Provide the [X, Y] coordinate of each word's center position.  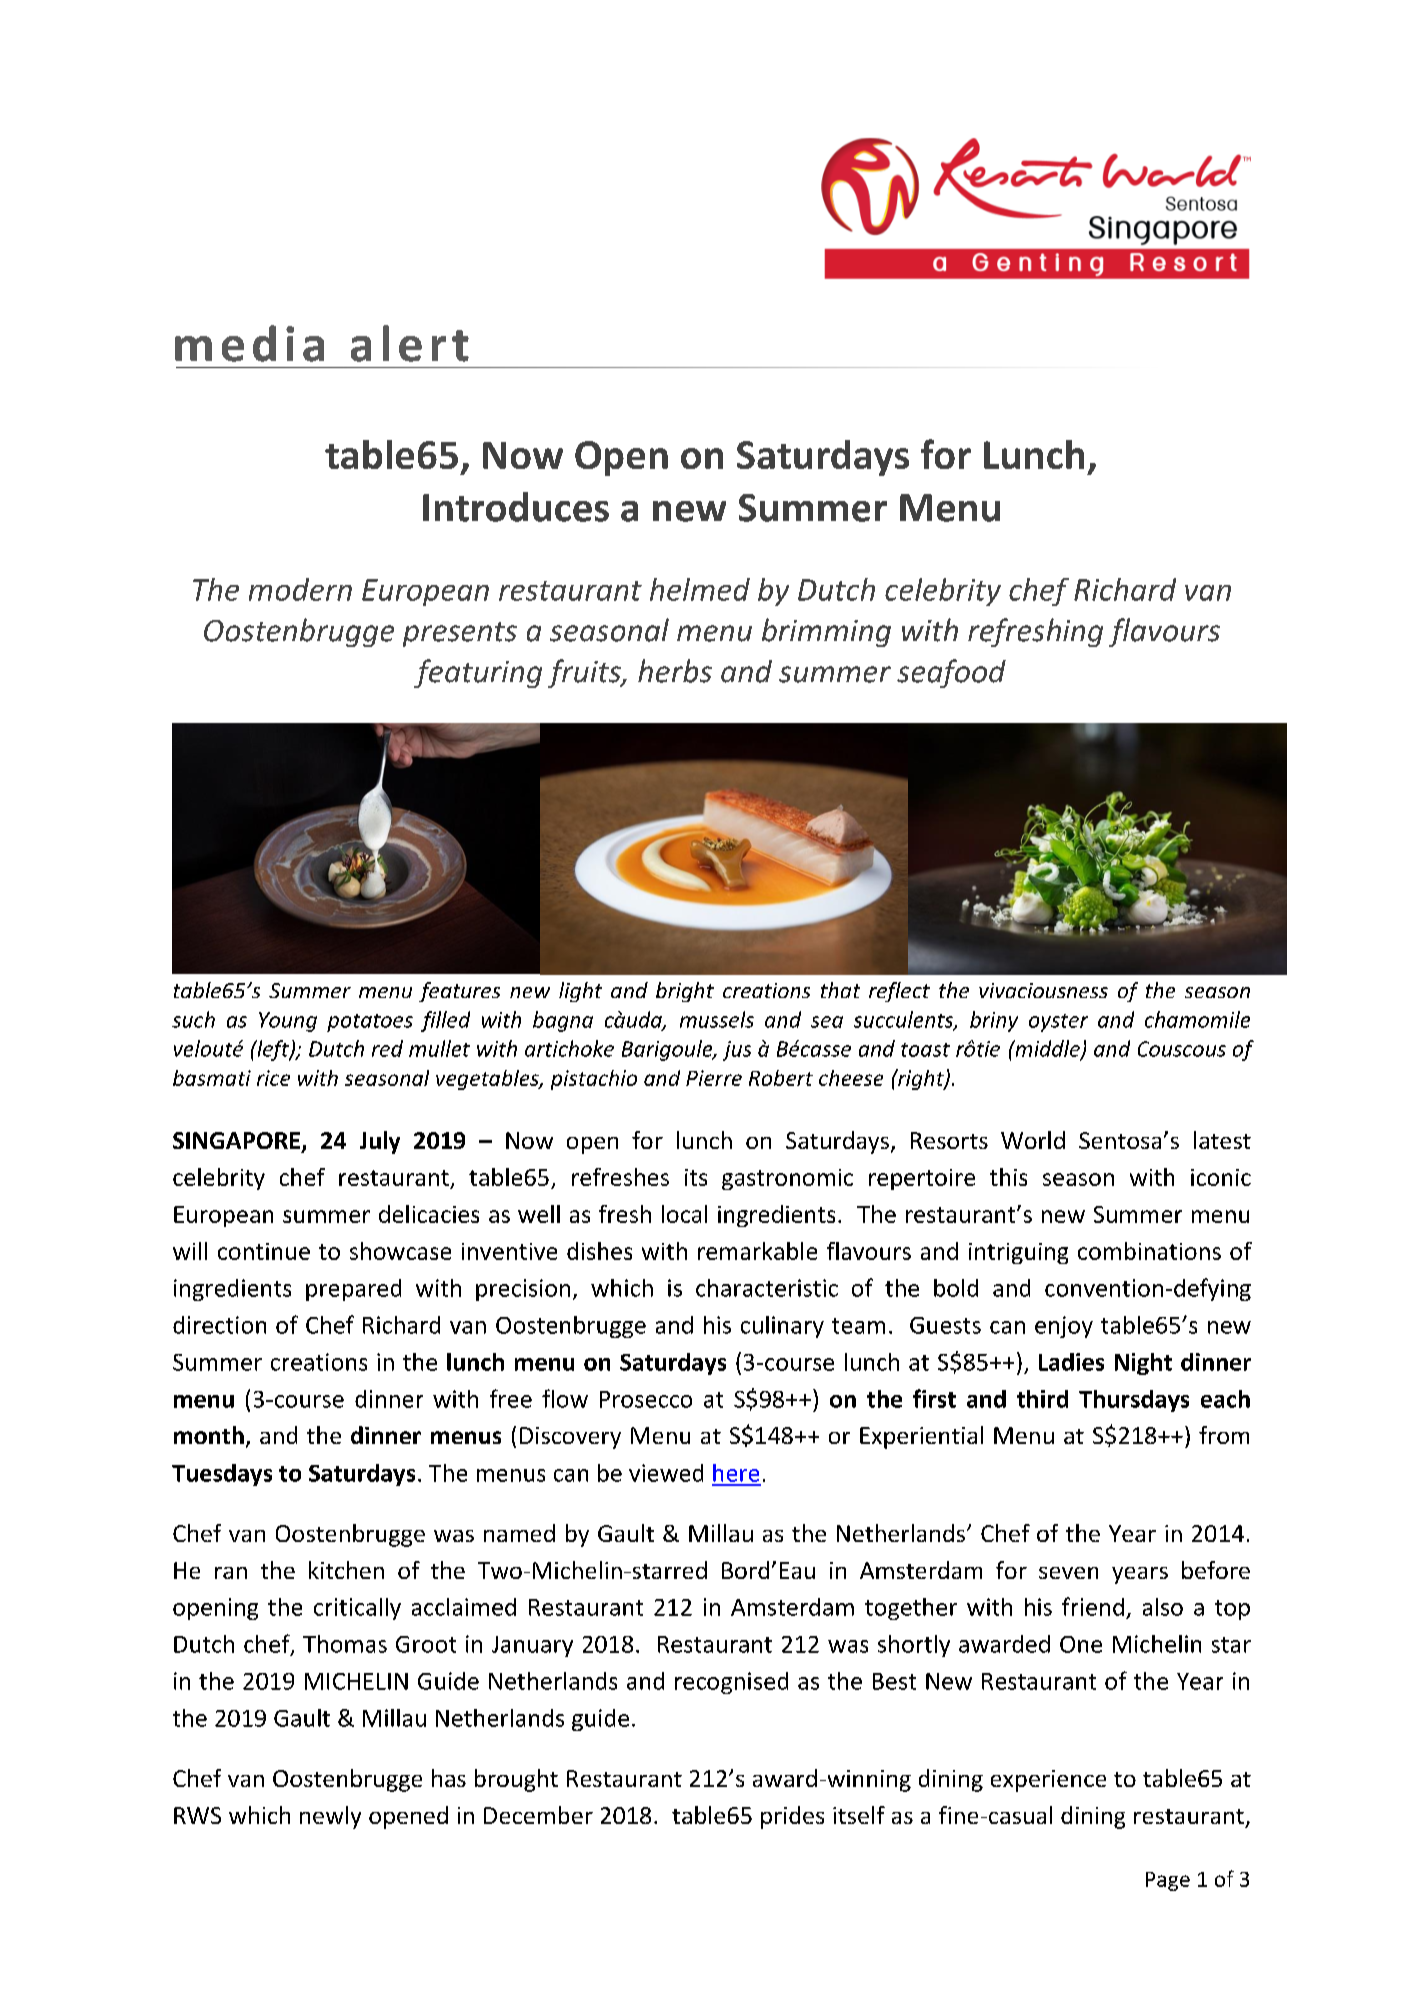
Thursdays [1134, 1401]
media [249, 343]
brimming [826, 632]
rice [273, 1078]
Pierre [714, 1078]
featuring [478, 673]
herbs [675, 671]
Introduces [516, 507]
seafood [951, 673]
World [1033, 1140]
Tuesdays [222, 1475]
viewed [666, 1473]
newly [330, 1817]
